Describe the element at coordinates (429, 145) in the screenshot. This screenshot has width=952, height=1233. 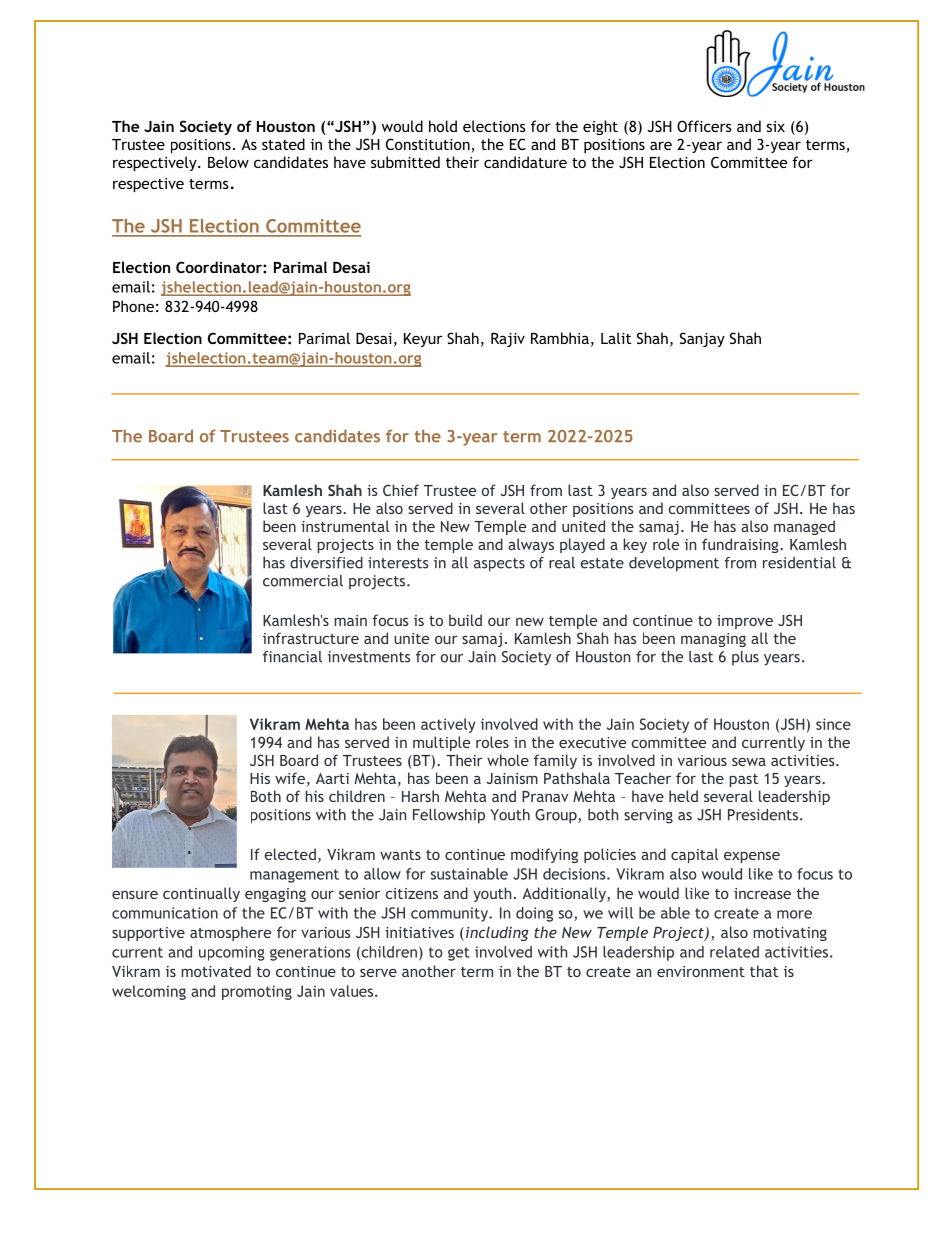
I see `Constitution` at that location.
